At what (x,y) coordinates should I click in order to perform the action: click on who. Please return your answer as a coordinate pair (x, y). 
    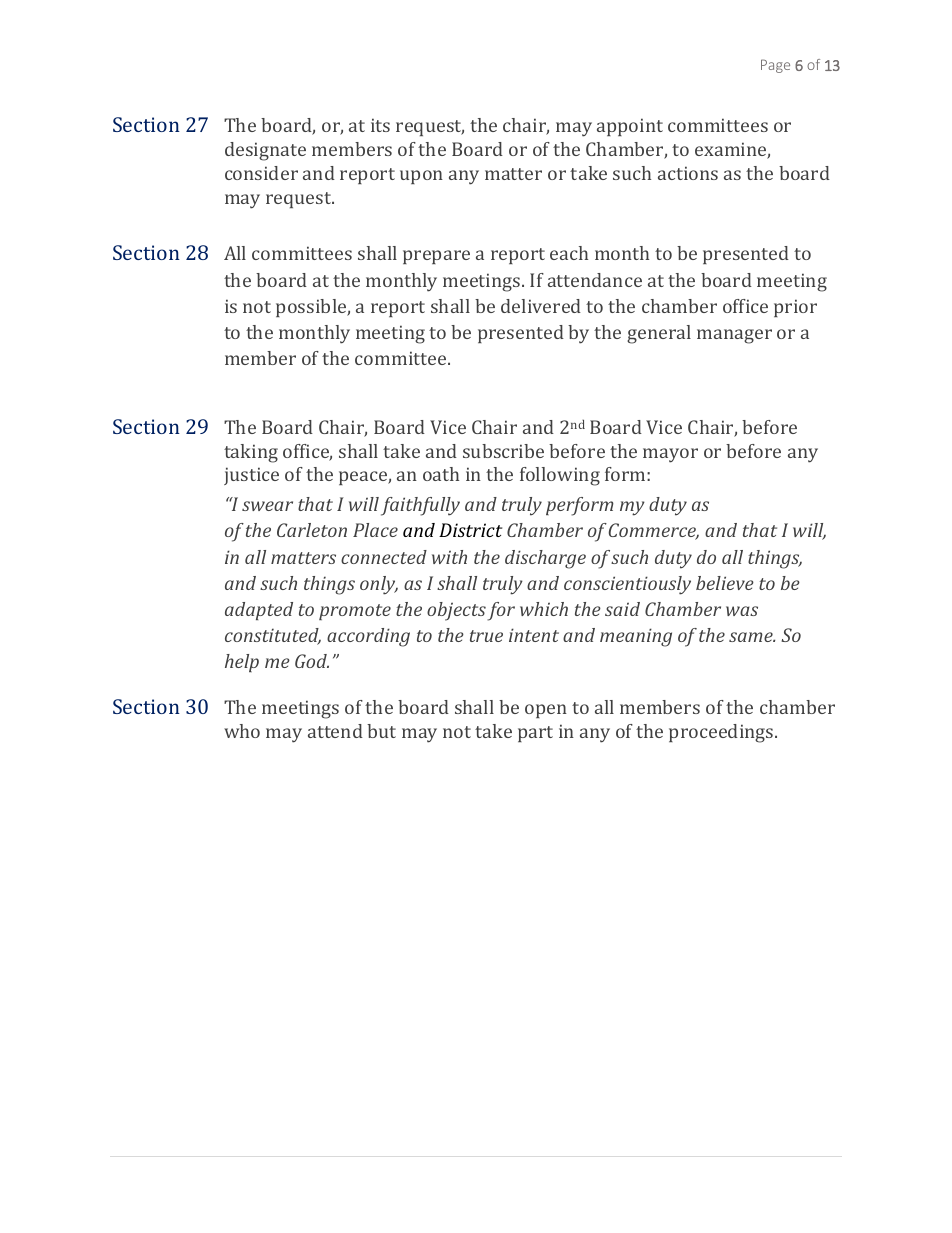
    Looking at the image, I should click on (242, 731).
